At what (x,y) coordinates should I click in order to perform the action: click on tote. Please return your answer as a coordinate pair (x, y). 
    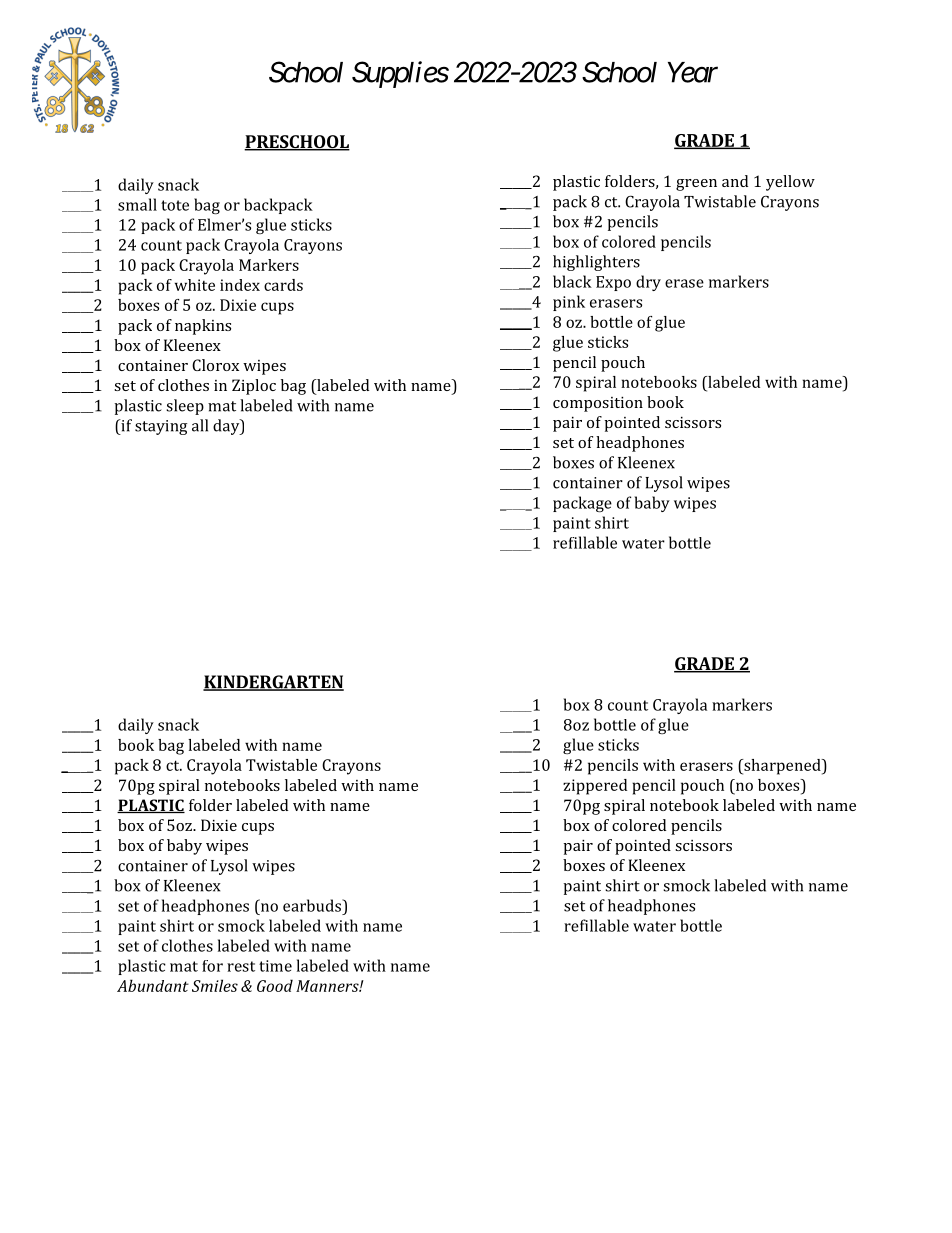
    Looking at the image, I should click on (175, 205).
